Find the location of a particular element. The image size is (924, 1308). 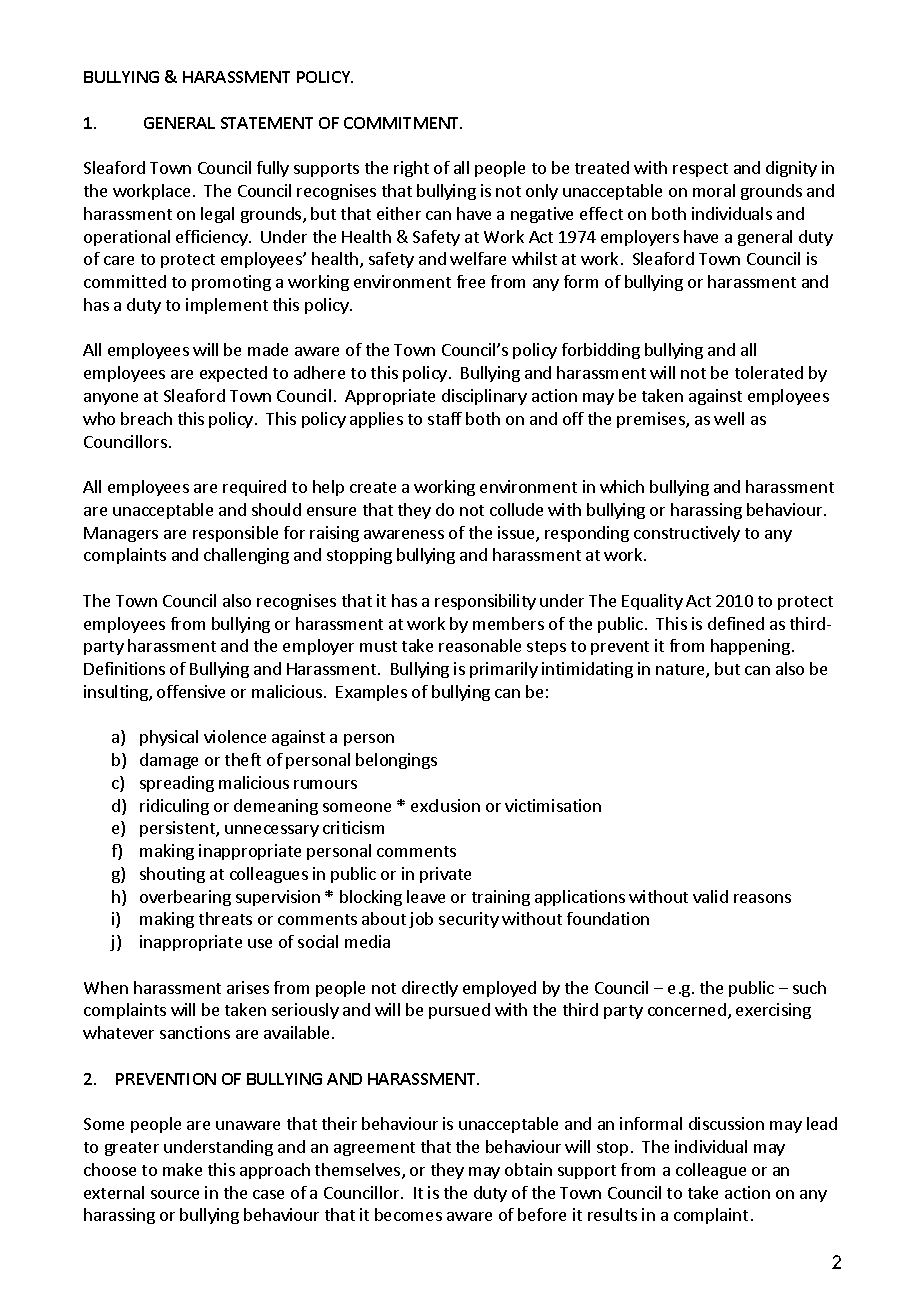

legal is located at coordinates (217, 215).
